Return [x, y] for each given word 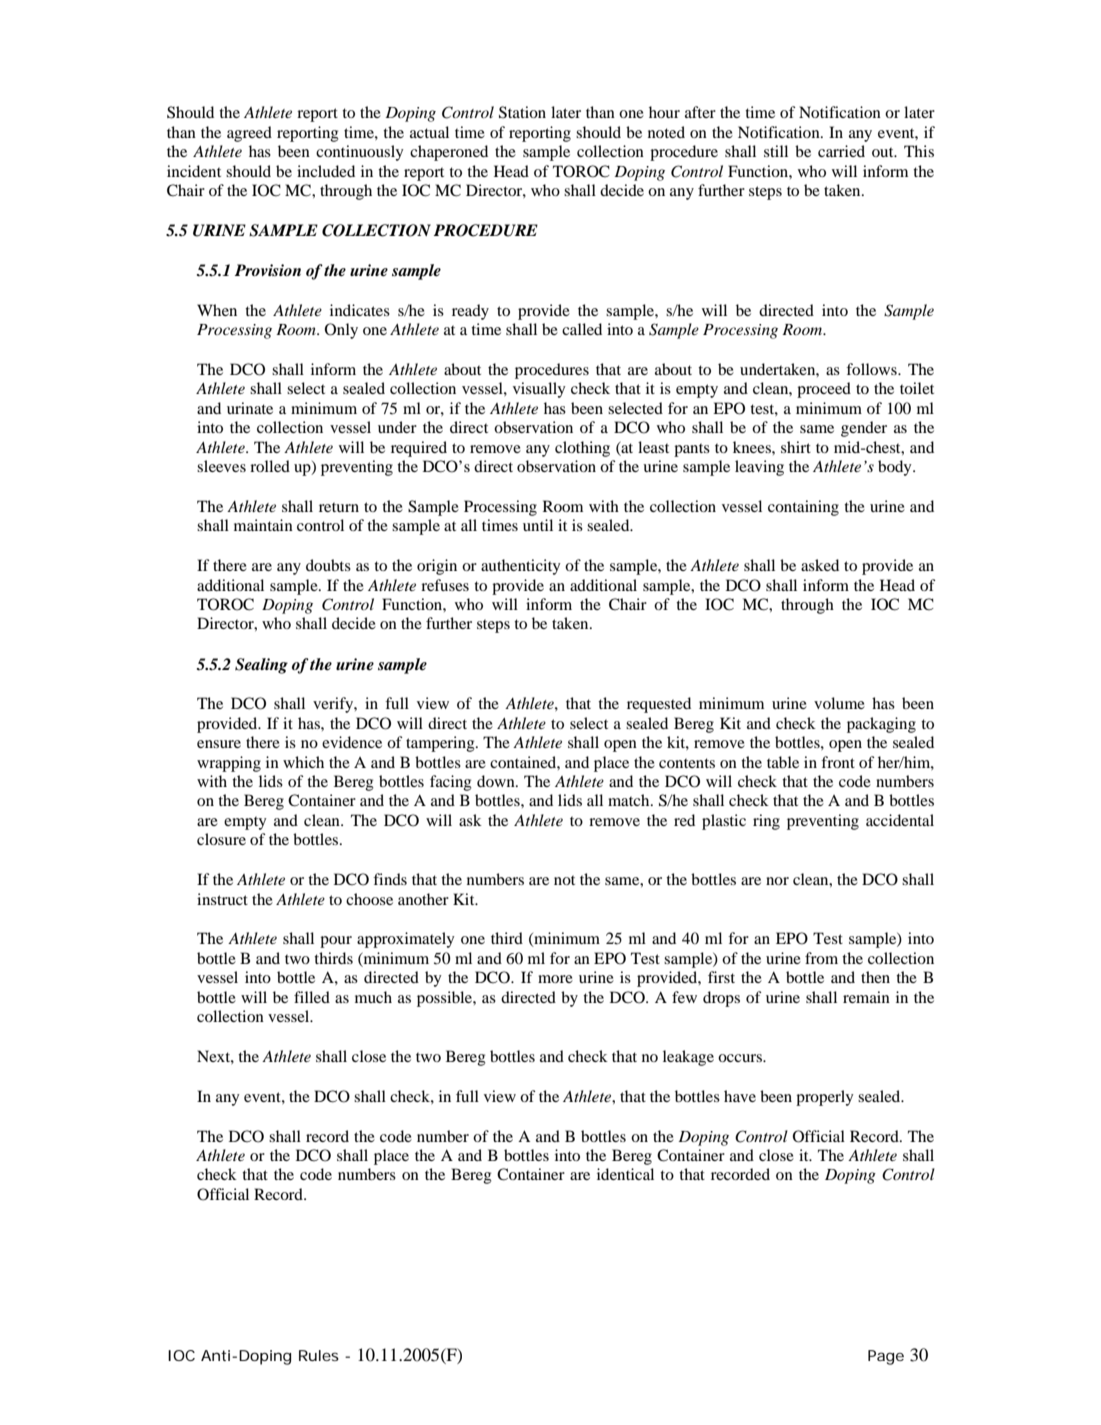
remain [866, 997]
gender [864, 429]
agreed [249, 134]
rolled [270, 466]
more [555, 979]
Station [522, 112]
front [838, 762]
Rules [319, 1355]
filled [312, 997]
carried [841, 151]
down [497, 781]
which [303, 762]
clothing [582, 449]
